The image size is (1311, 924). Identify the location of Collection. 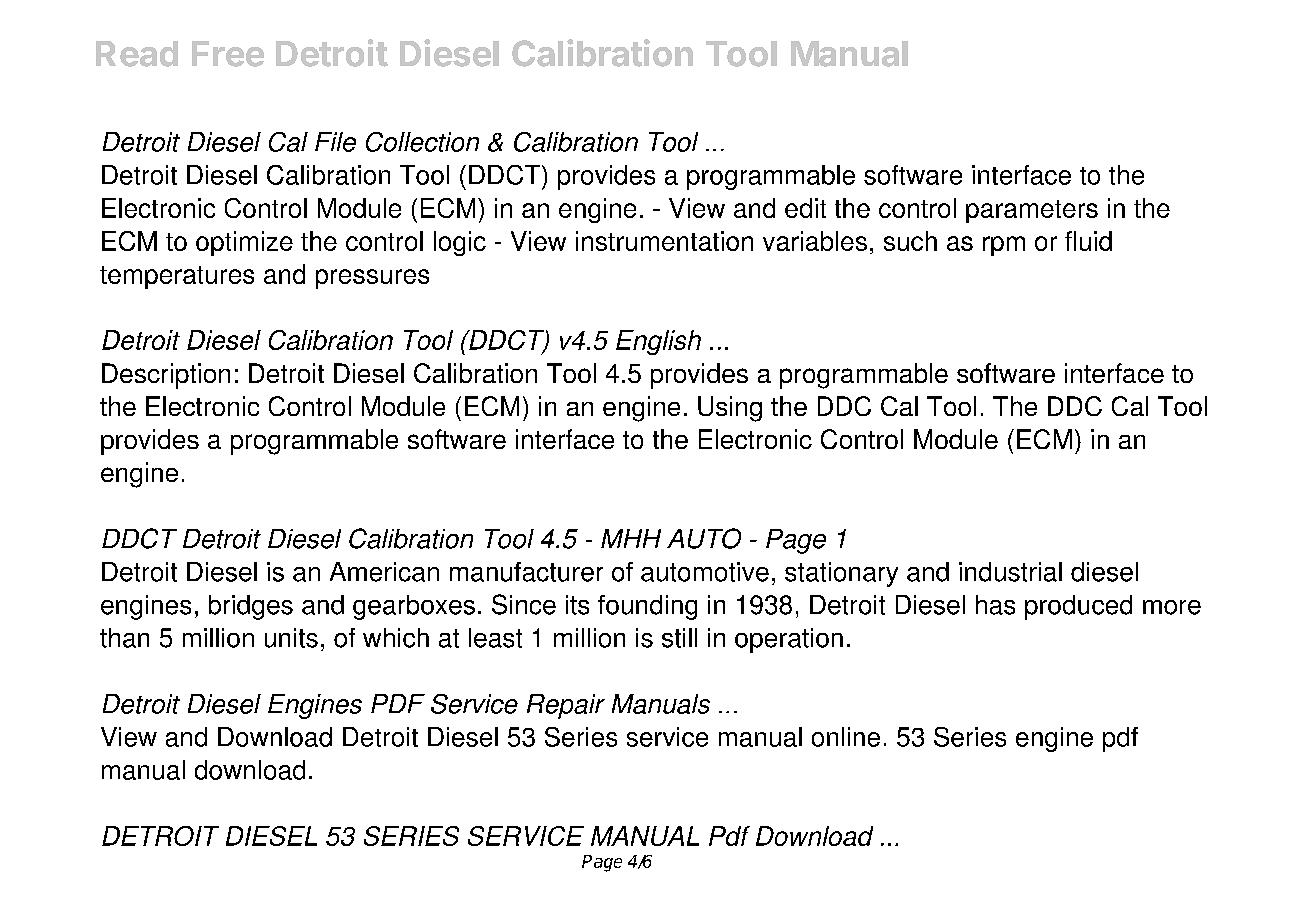
(422, 142).
